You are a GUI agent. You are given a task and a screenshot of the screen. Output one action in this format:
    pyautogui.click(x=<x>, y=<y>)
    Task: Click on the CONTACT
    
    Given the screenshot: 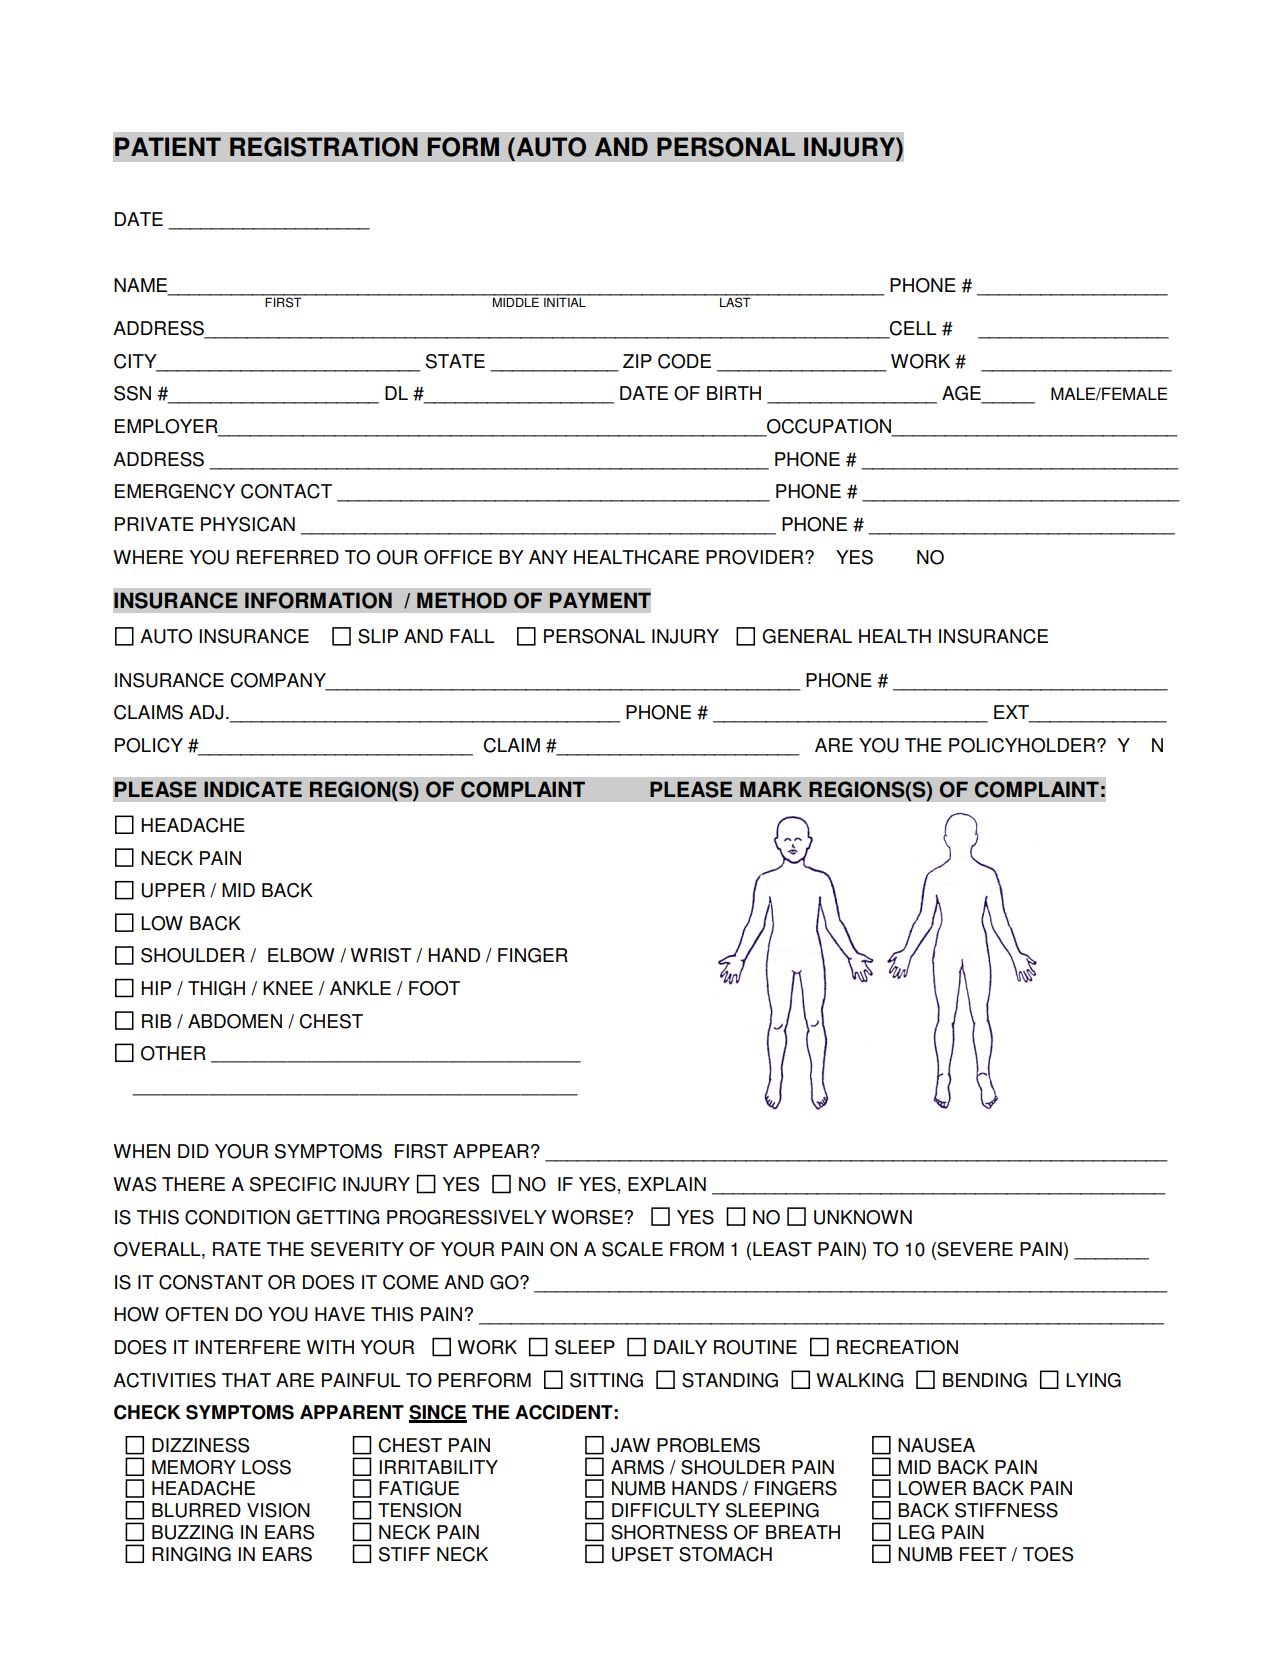 What is the action you would take?
    pyautogui.click(x=286, y=491)
